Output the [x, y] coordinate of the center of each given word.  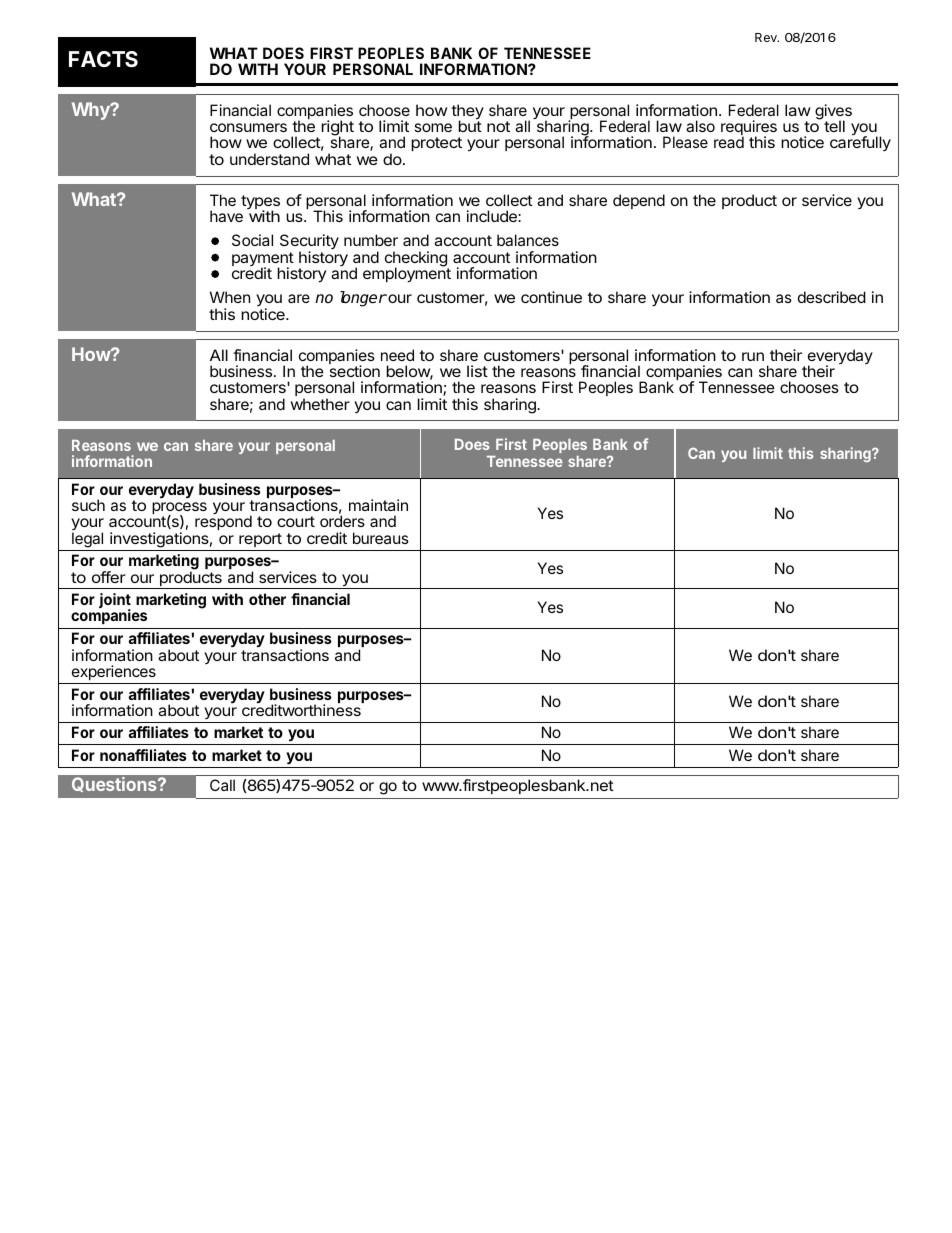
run [753, 356]
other [267, 599]
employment [407, 274]
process [179, 509]
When [230, 297]
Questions [115, 784]
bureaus [381, 538]
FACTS [103, 59]
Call [222, 785]
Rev [767, 37]
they [467, 113]
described [832, 297]
